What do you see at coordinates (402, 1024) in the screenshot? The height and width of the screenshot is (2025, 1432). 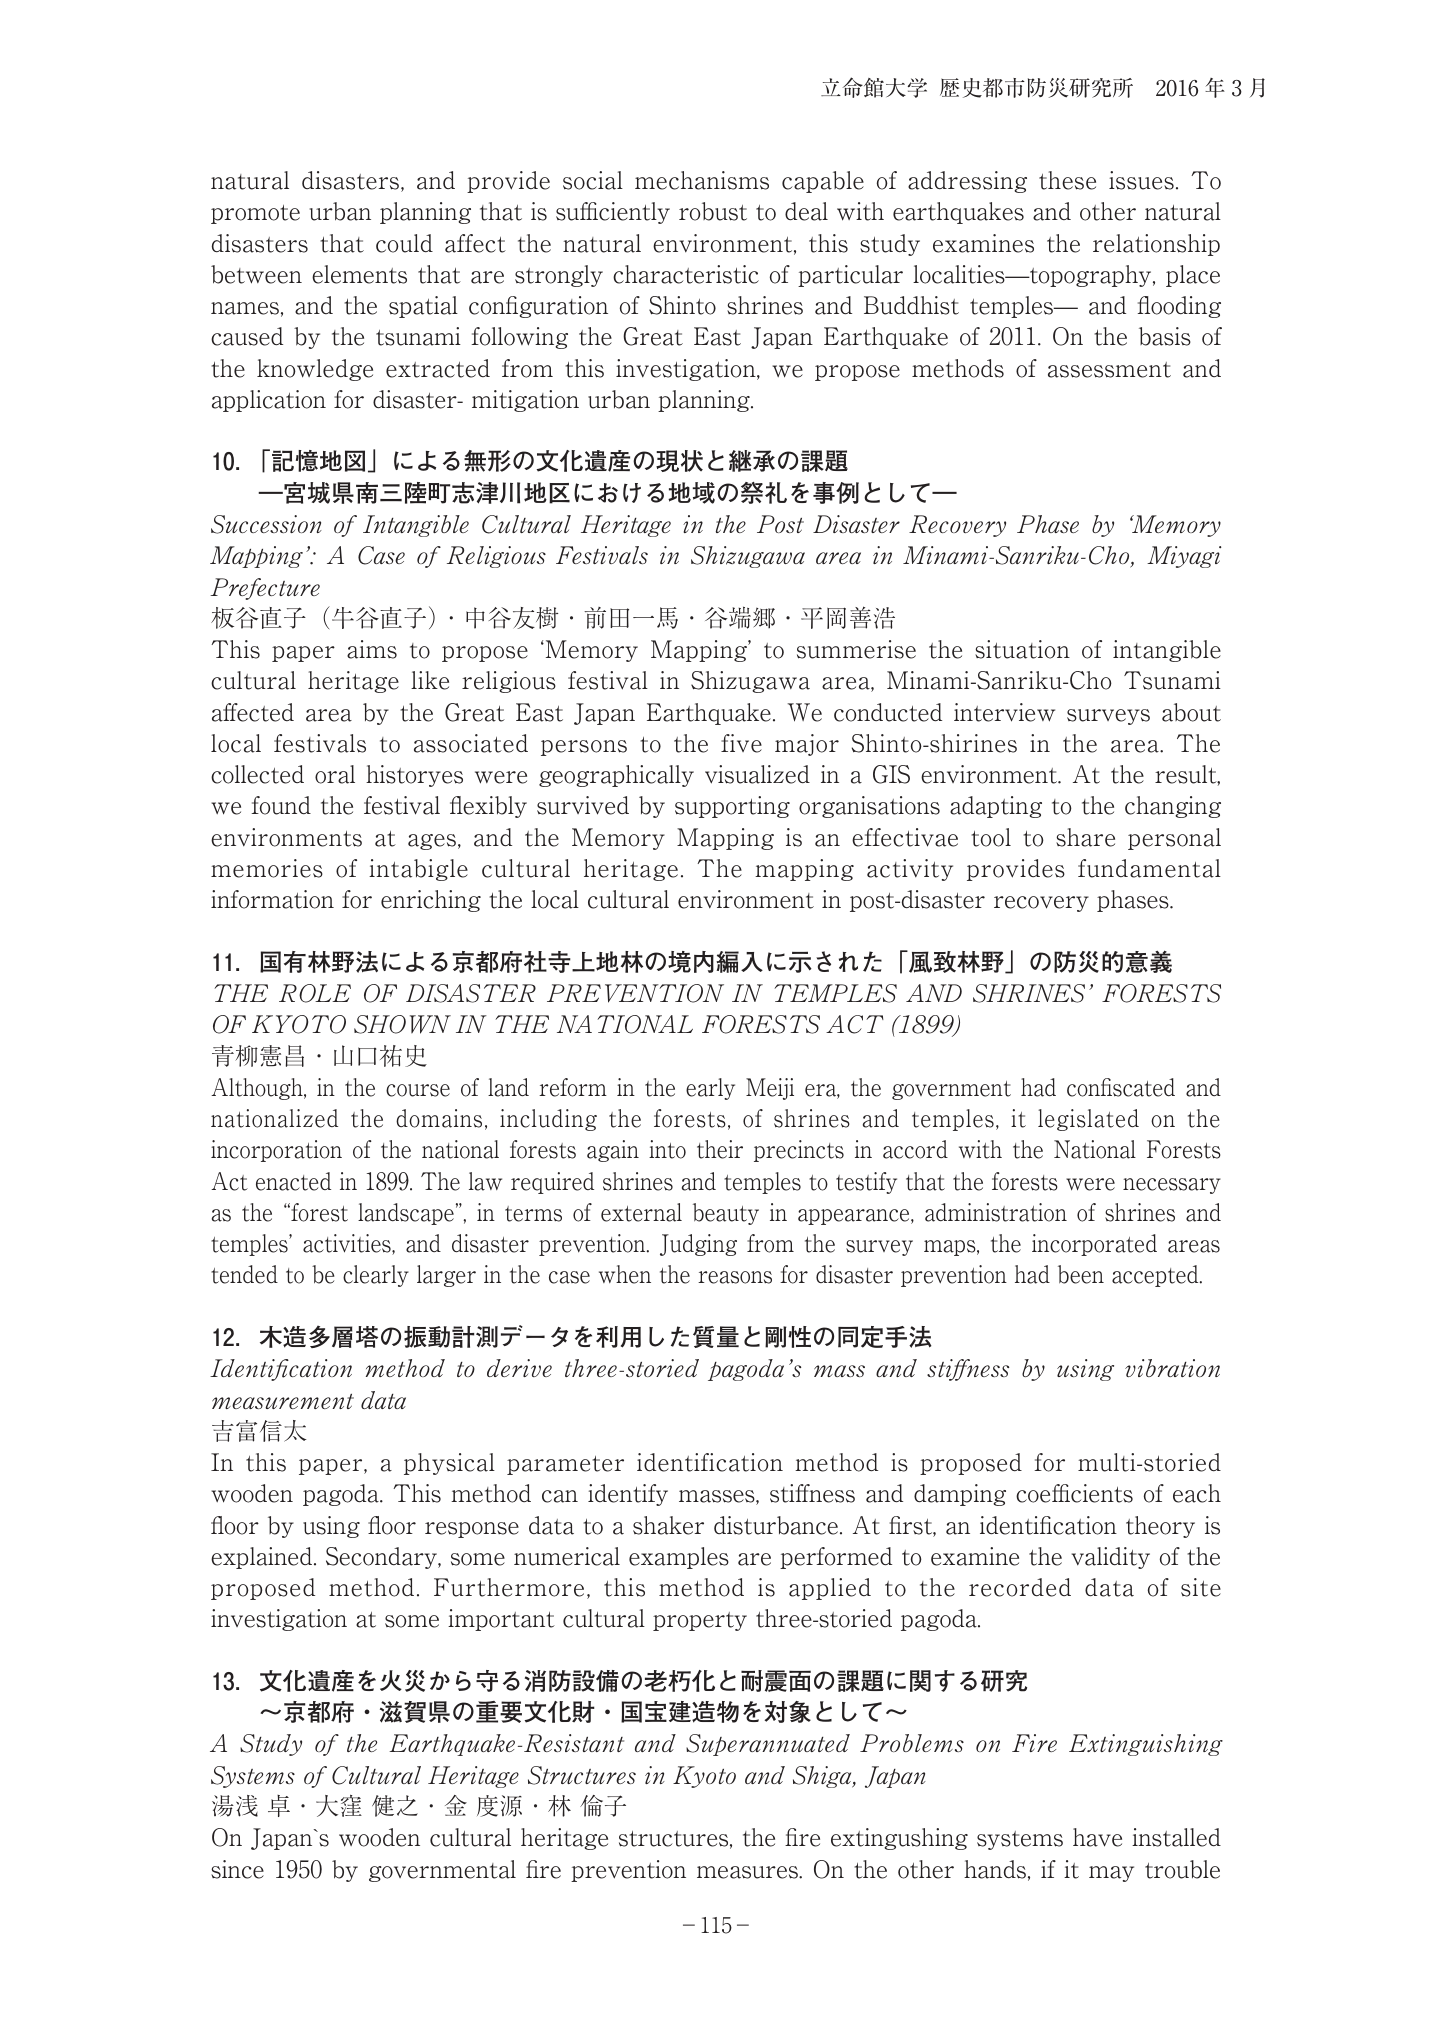 I see `SHOWN` at bounding box center [402, 1024].
